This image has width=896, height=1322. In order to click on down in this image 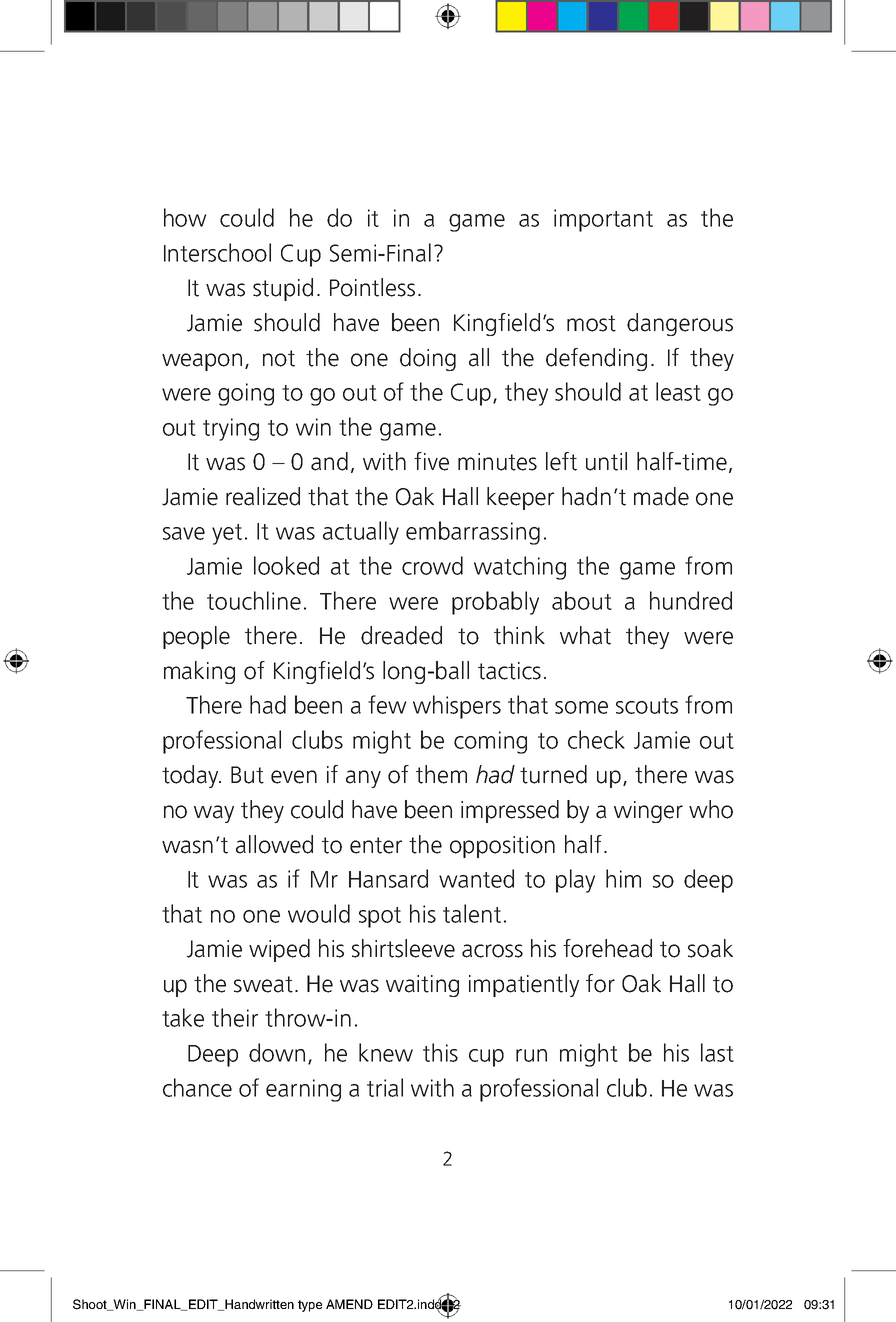, I will do `click(277, 1052)`.
